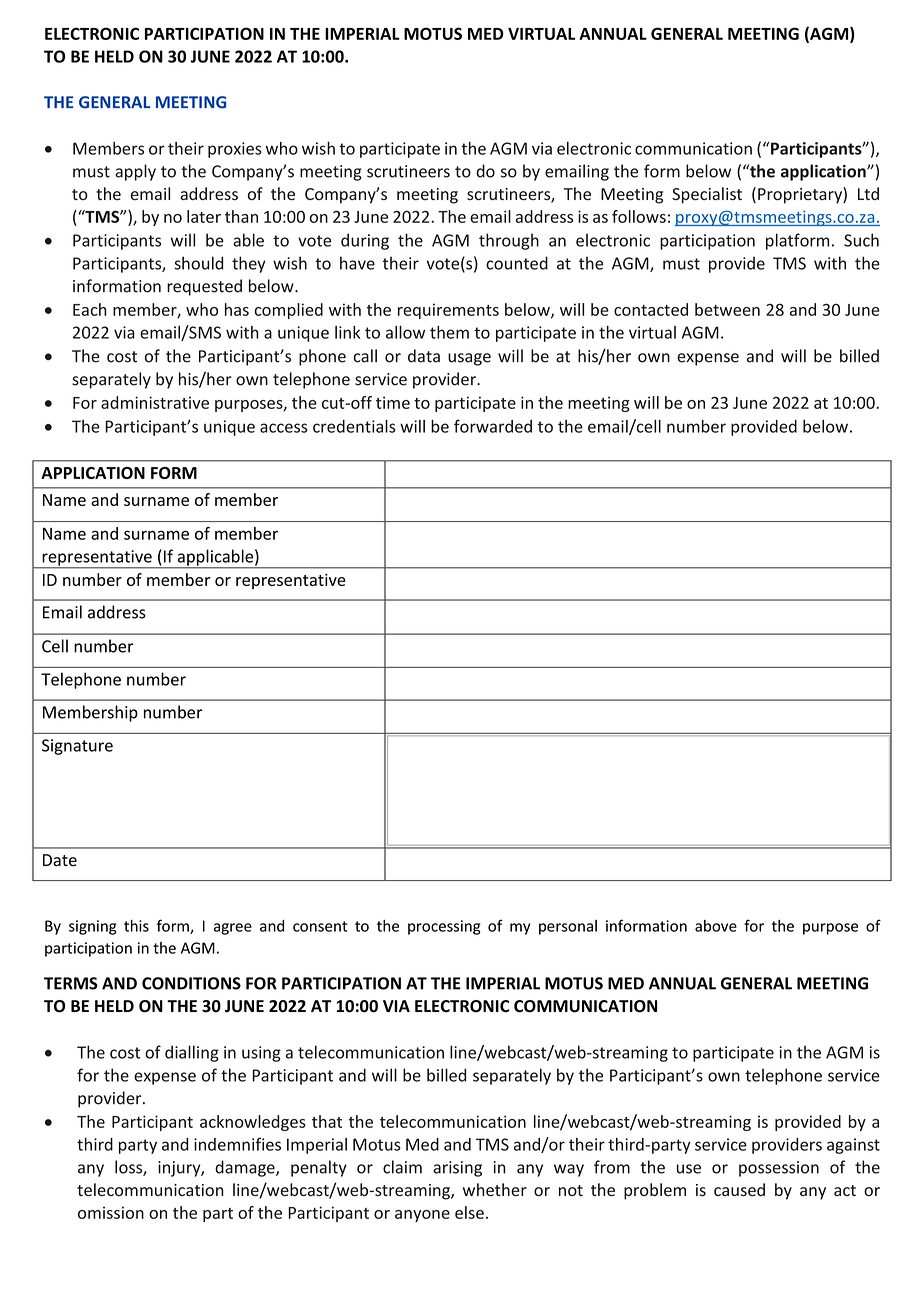 The height and width of the screenshot is (1308, 924). Describe the element at coordinates (60, 860) in the screenshot. I see `Date` at that location.
